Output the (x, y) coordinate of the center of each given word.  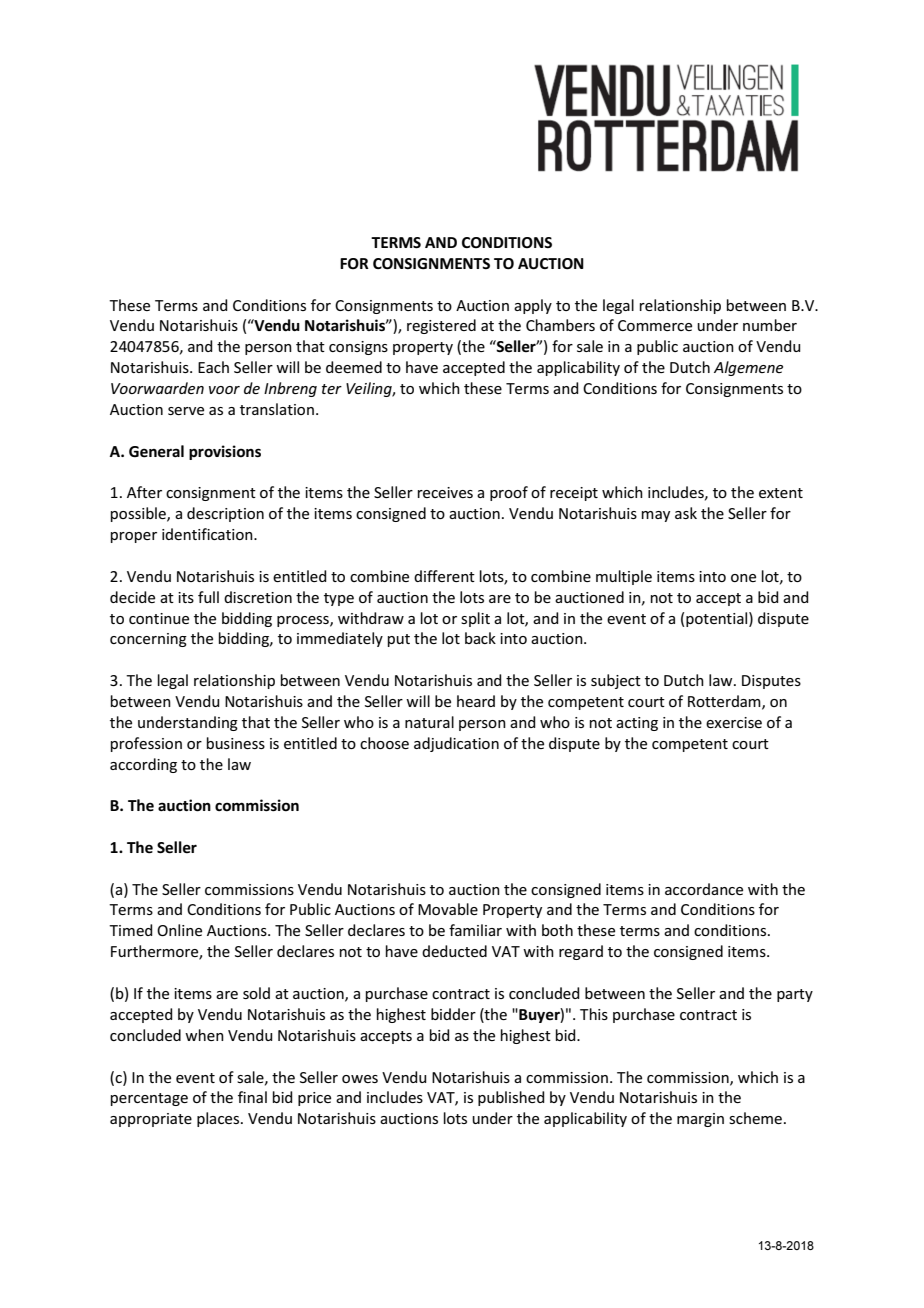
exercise (734, 722)
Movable (448, 909)
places (219, 1119)
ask (686, 513)
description (225, 514)
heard (476, 701)
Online (179, 930)
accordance (704, 889)
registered (441, 326)
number (770, 325)
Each (213, 367)
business (236, 743)
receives (445, 492)
